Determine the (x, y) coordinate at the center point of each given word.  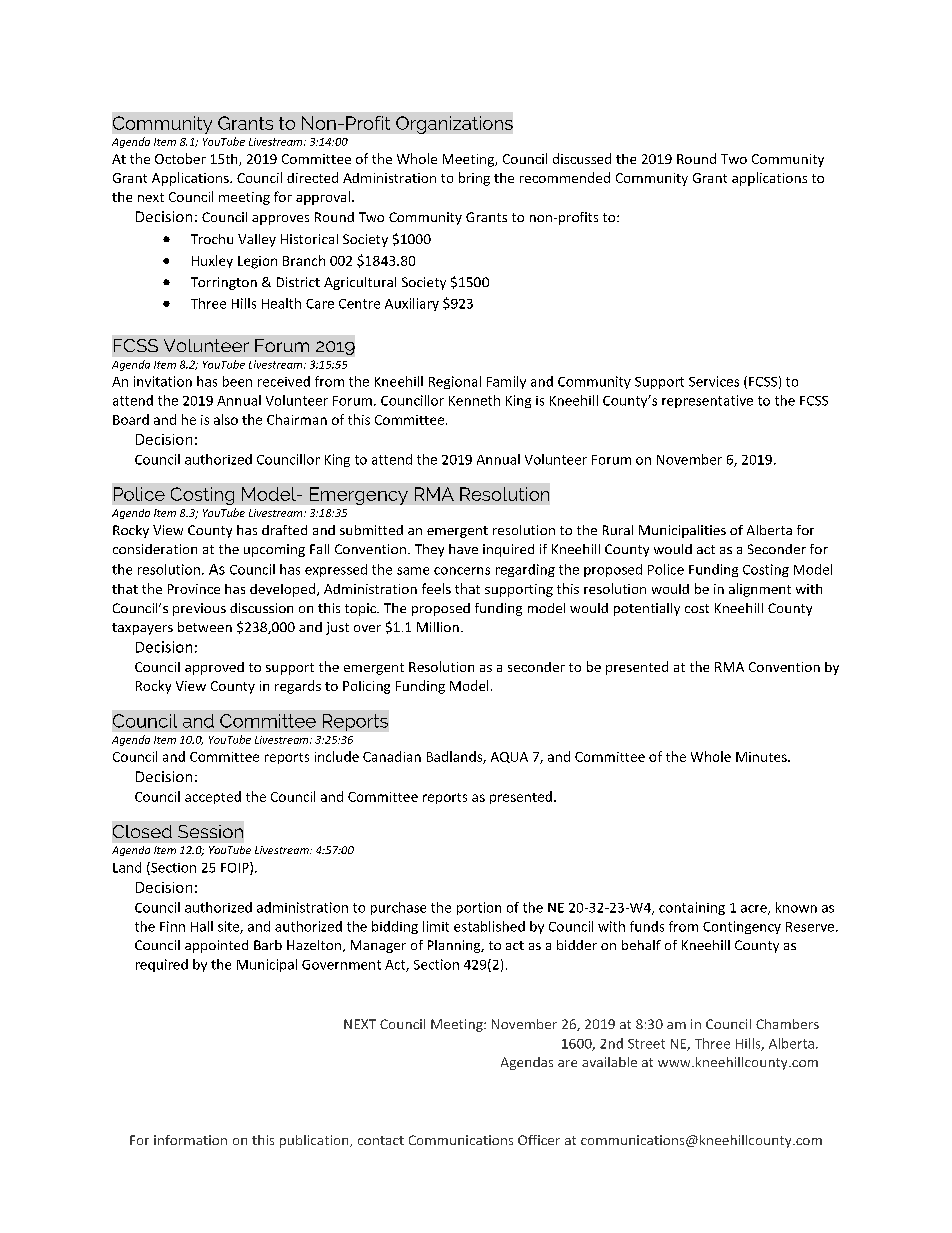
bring (474, 179)
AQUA (509, 757)
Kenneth (474, 400)
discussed (582, 158)
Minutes (762, 757)
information (190, 1140)
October (180, 158)
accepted (213, 797)
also (226, 419)
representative (707, 401)
